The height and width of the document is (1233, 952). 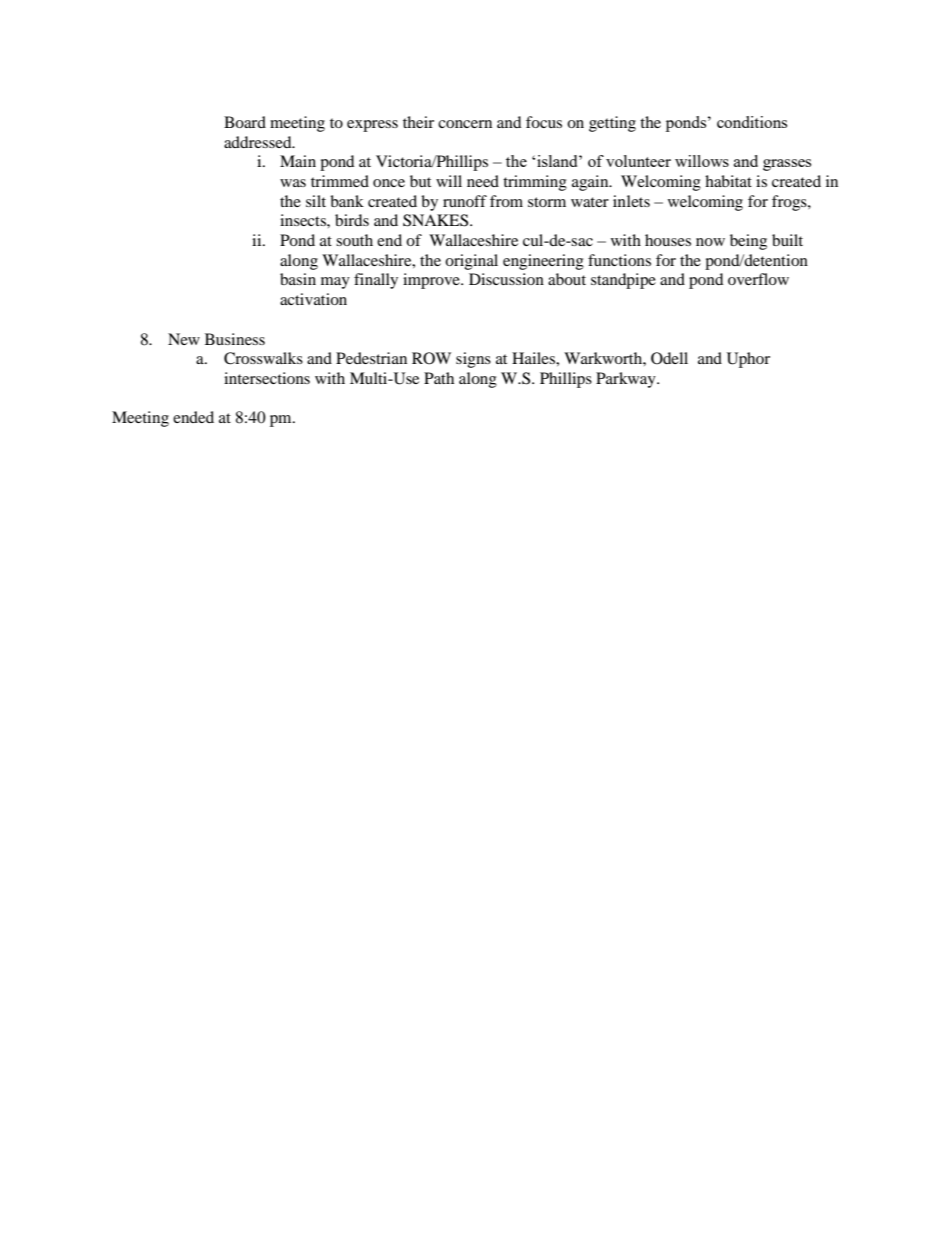 I want to click on focus, so click(x=544, y=122).
